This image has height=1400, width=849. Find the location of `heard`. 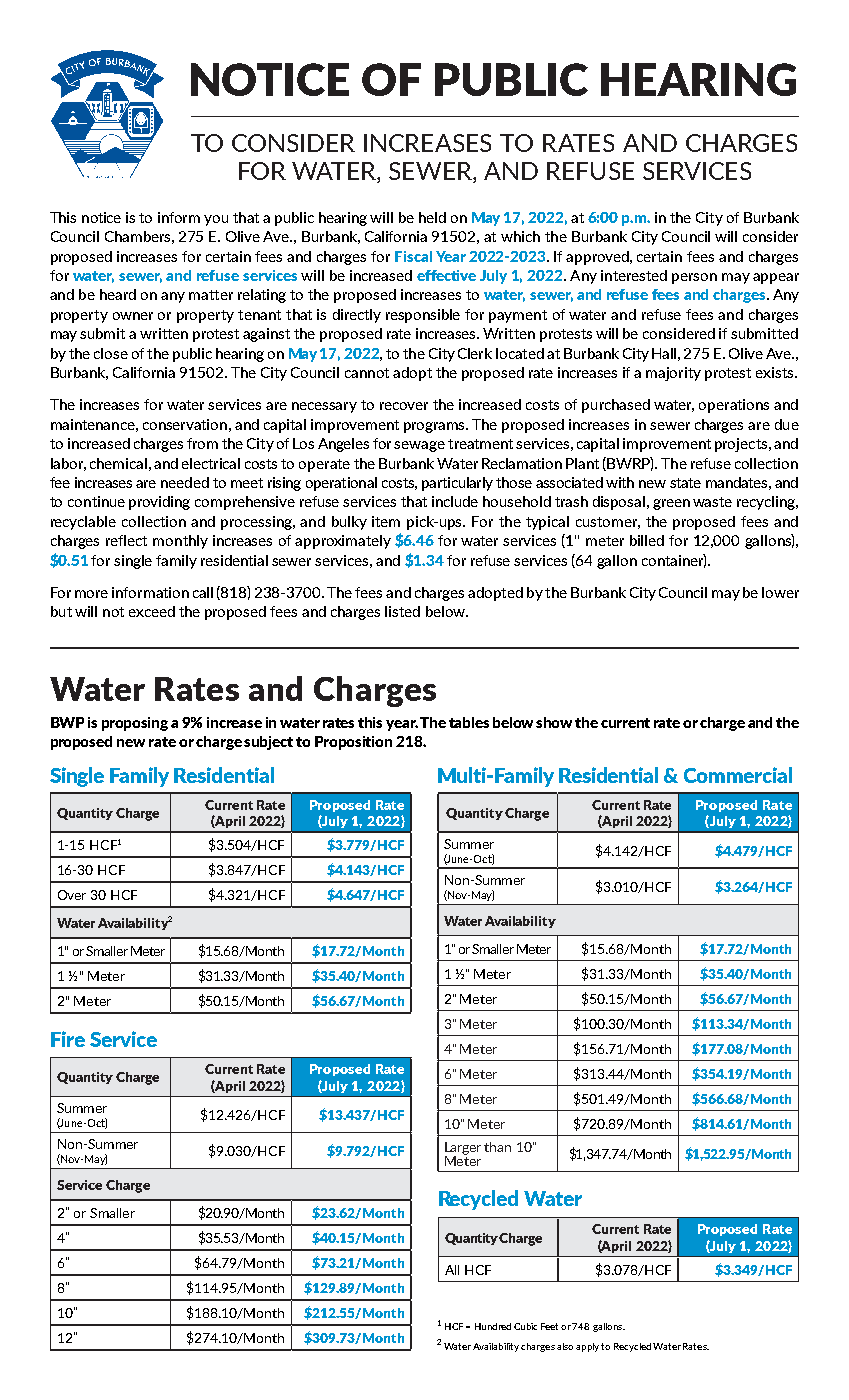

heard is located at coordinates (118, 294).
